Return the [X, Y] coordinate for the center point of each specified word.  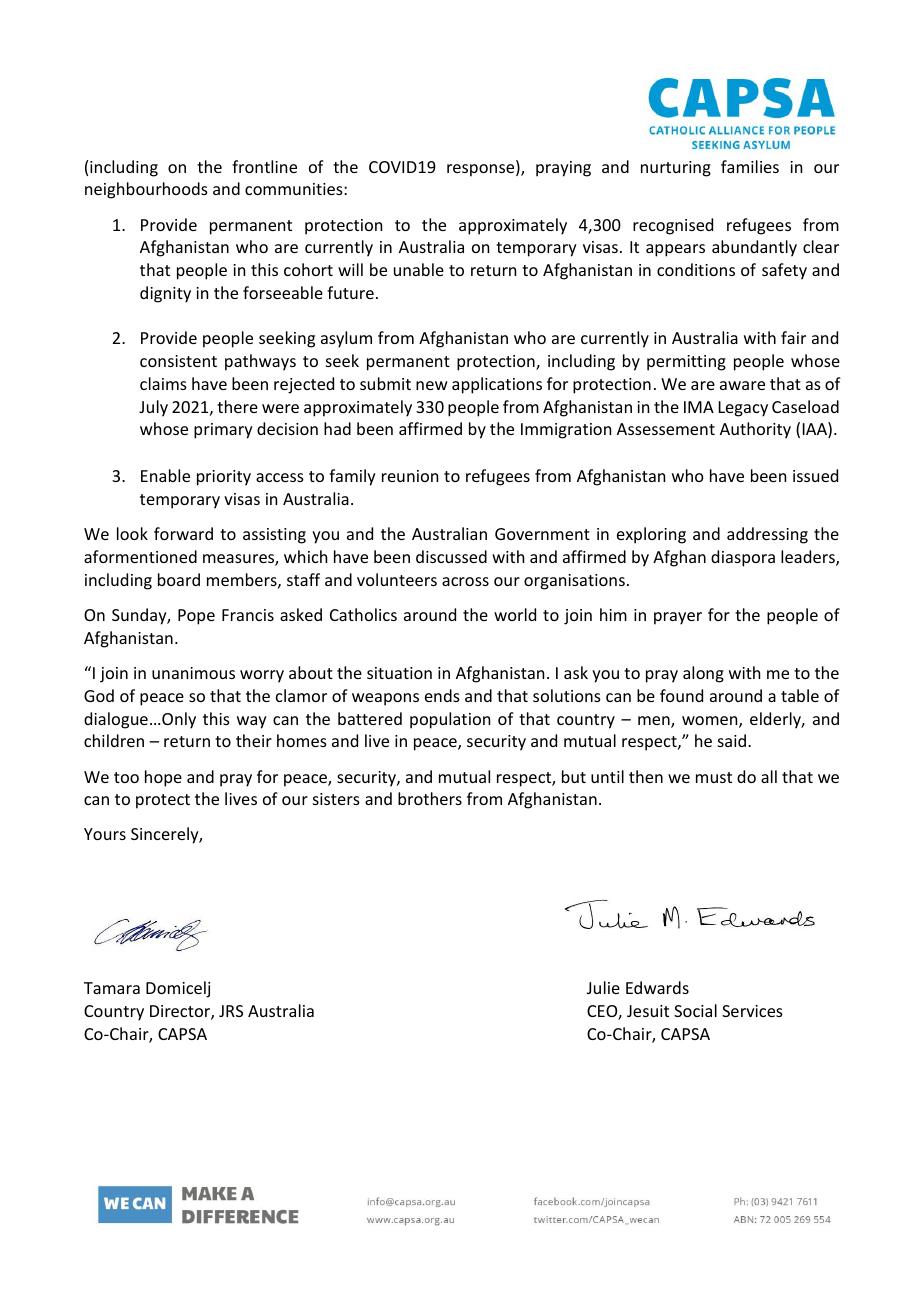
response [482, 170]
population [450, 720]
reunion [410, 476]
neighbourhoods [146, 190]
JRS [231, 1011]
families [750, 166]
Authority [755, 430]
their [254, 740]
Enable [165, 475]
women [711, 722]
